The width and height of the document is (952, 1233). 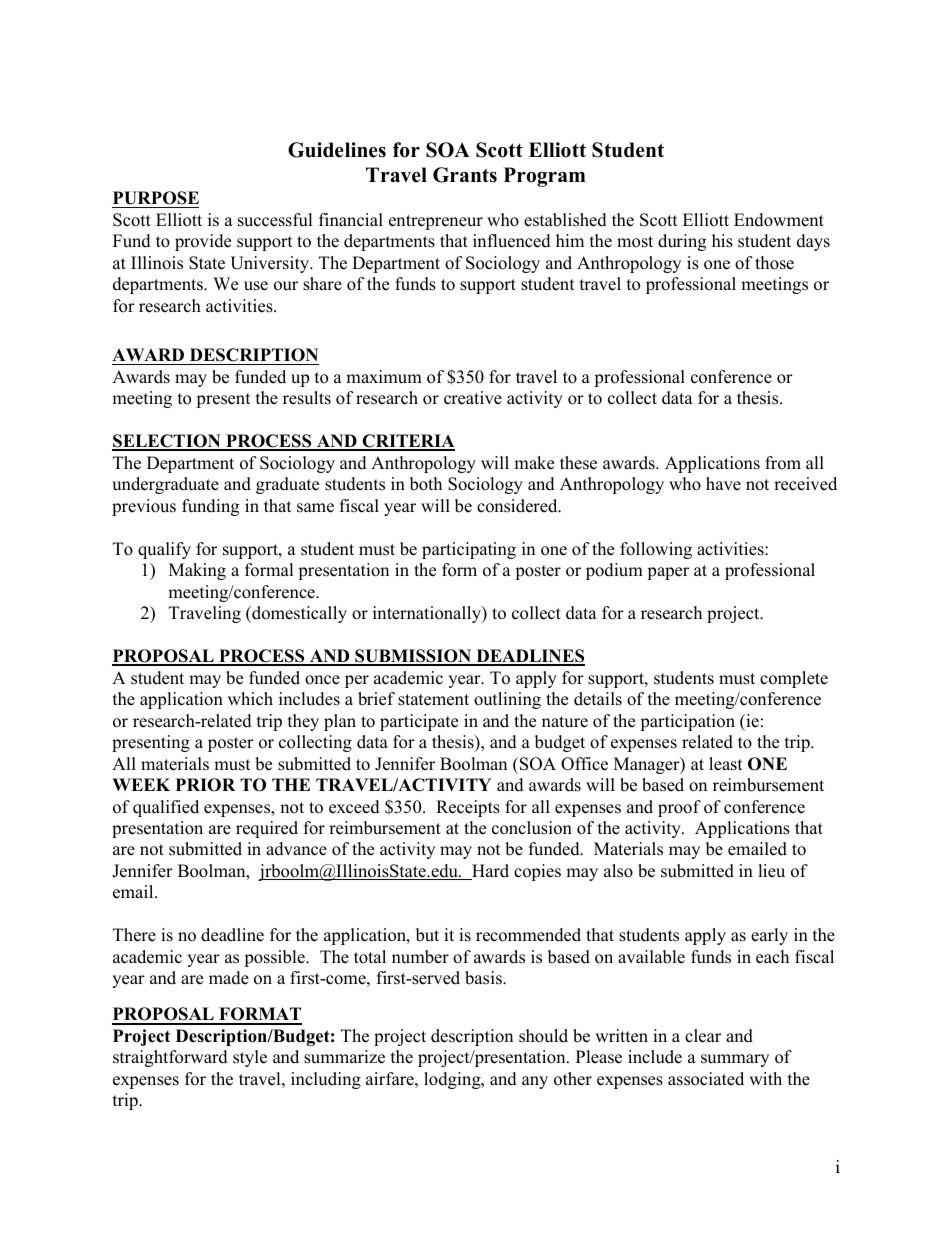 What do you see at coordinates (197, 571) in the document?
I see `Making` at bounding box center [197, 571].
